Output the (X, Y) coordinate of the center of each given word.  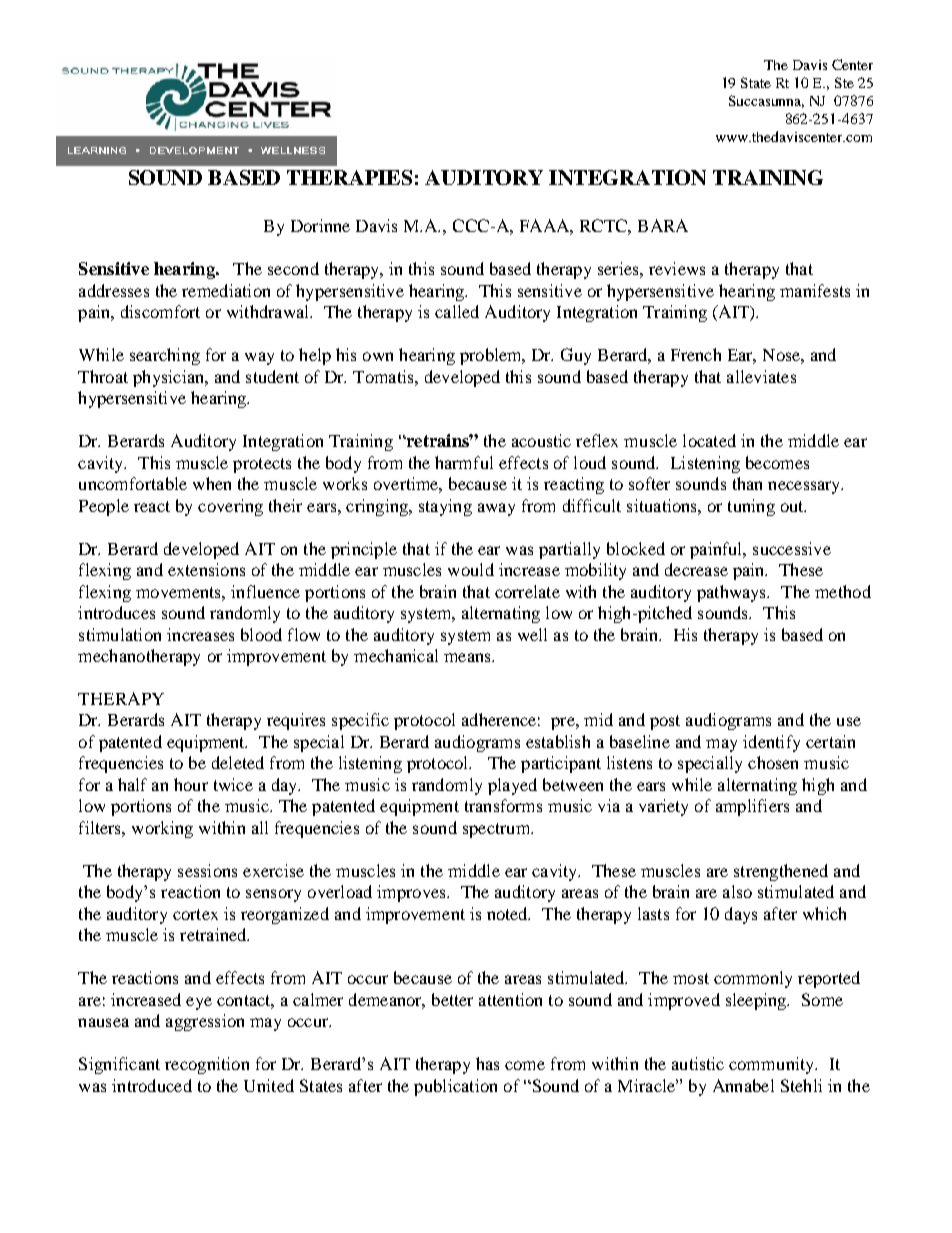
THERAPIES (349, 177)
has (487, 1063)
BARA (663, 225)
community (773, 1065)
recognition (207, 1065)
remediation (226, 290)
